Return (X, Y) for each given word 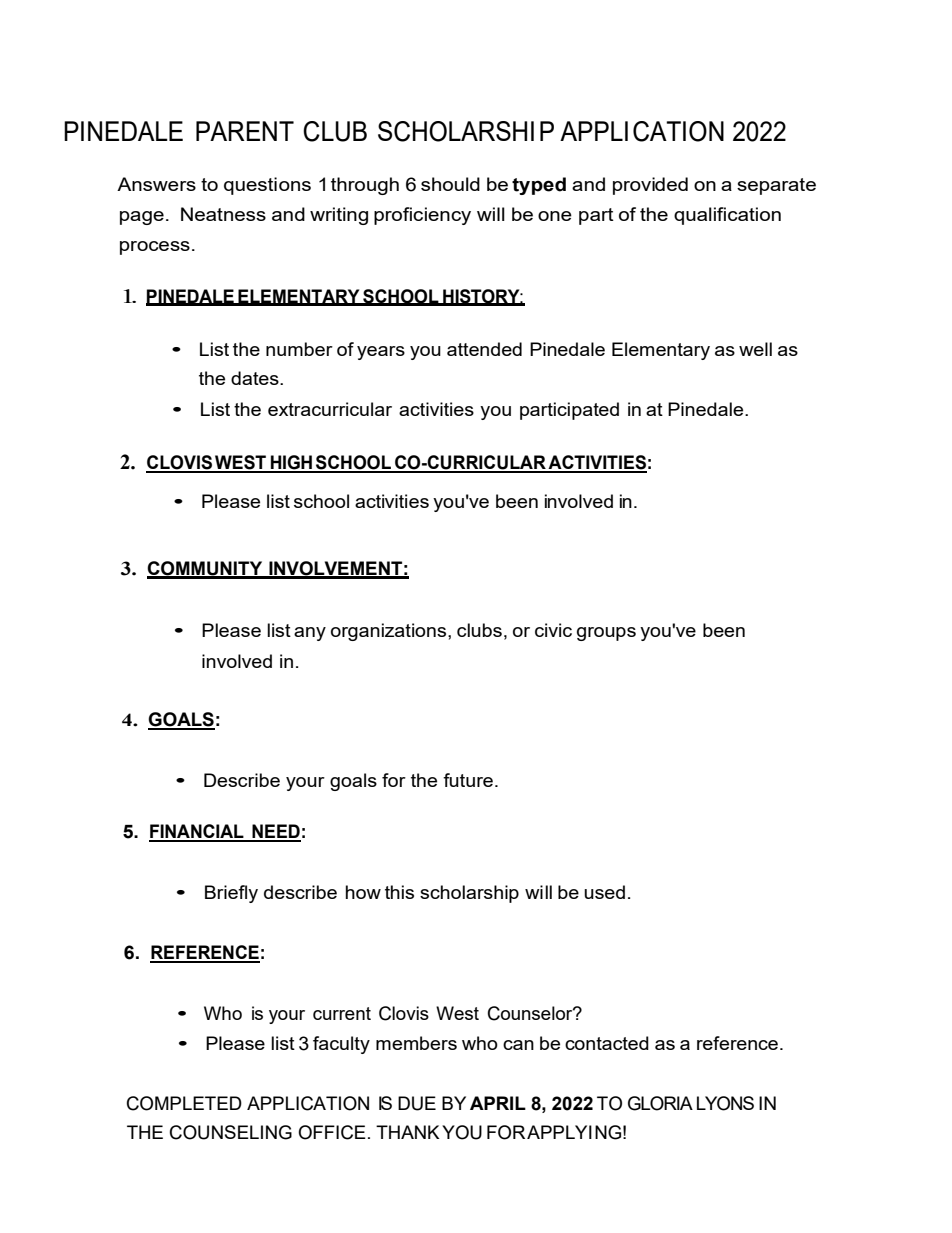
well (755, 349)
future (468, 780)
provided (650, 186)
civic (553, 630)
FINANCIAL (197, 832)
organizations (390, 632)
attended (484, 349)
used (604, 892)
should (450, 184)
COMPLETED (184, 1103)
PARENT (245, 131)
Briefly (231, 894)
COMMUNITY (206, 569)
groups (606, 634)
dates (256, 378)
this (399, 892)
